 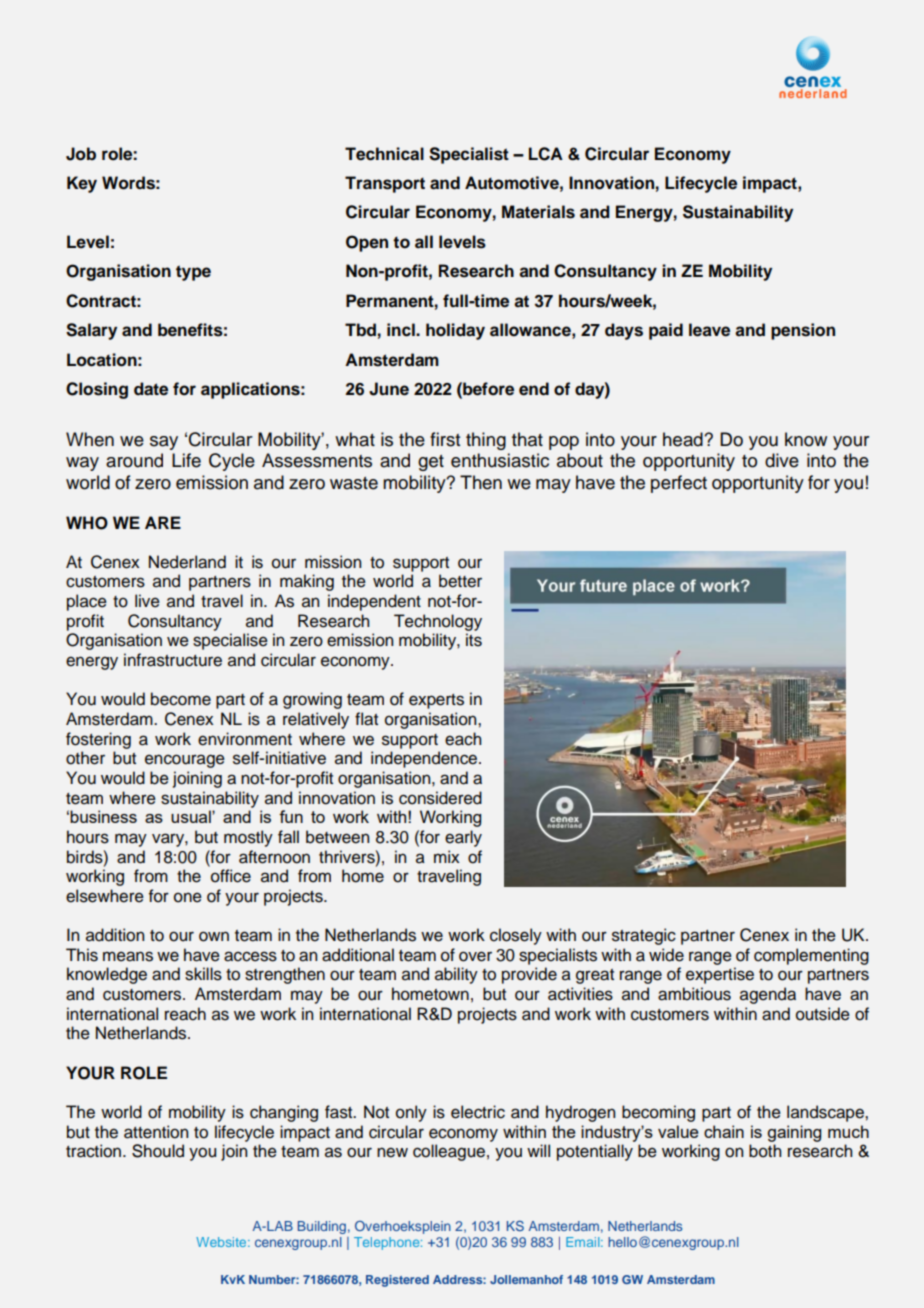 What do you see at coordinates (164, 443) in the screenshot?
I see `say` at bounding box center [164, 443].
